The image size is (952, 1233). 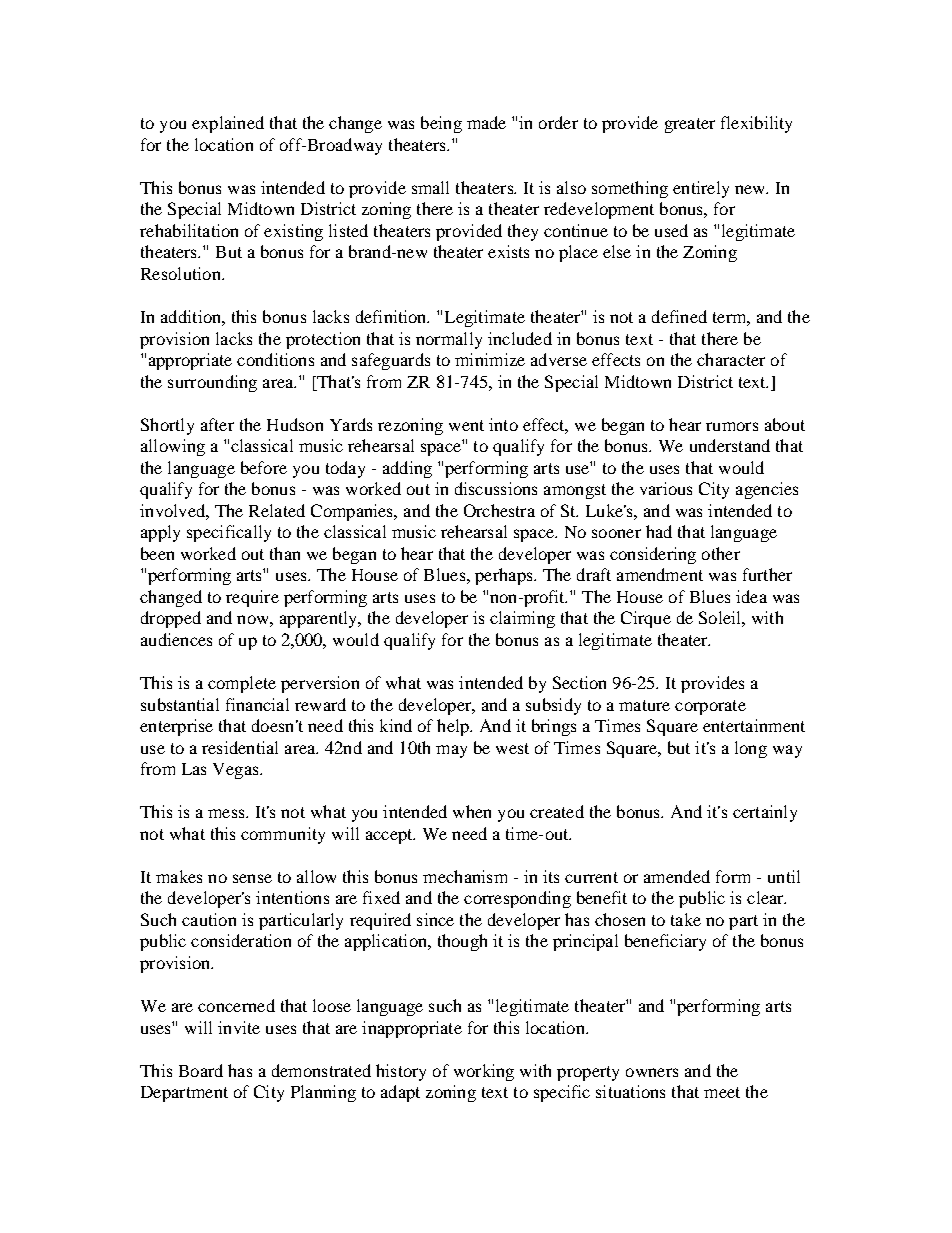 What do you see at coordinates (486, 122) in the document?
I see `made` at bounding box center [486, 122].
